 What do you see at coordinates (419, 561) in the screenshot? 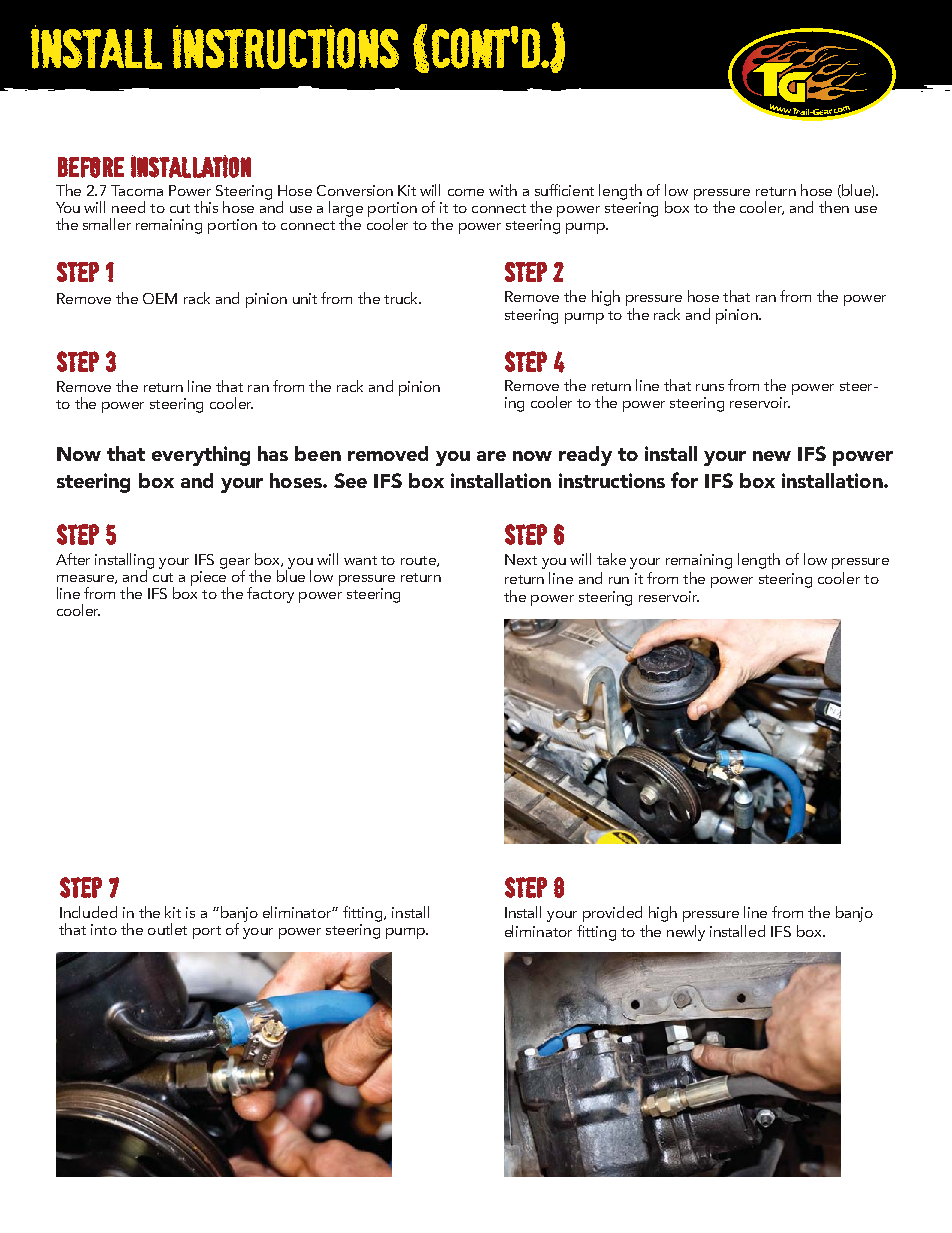
I see `route` at bounding box center [419, 561].
